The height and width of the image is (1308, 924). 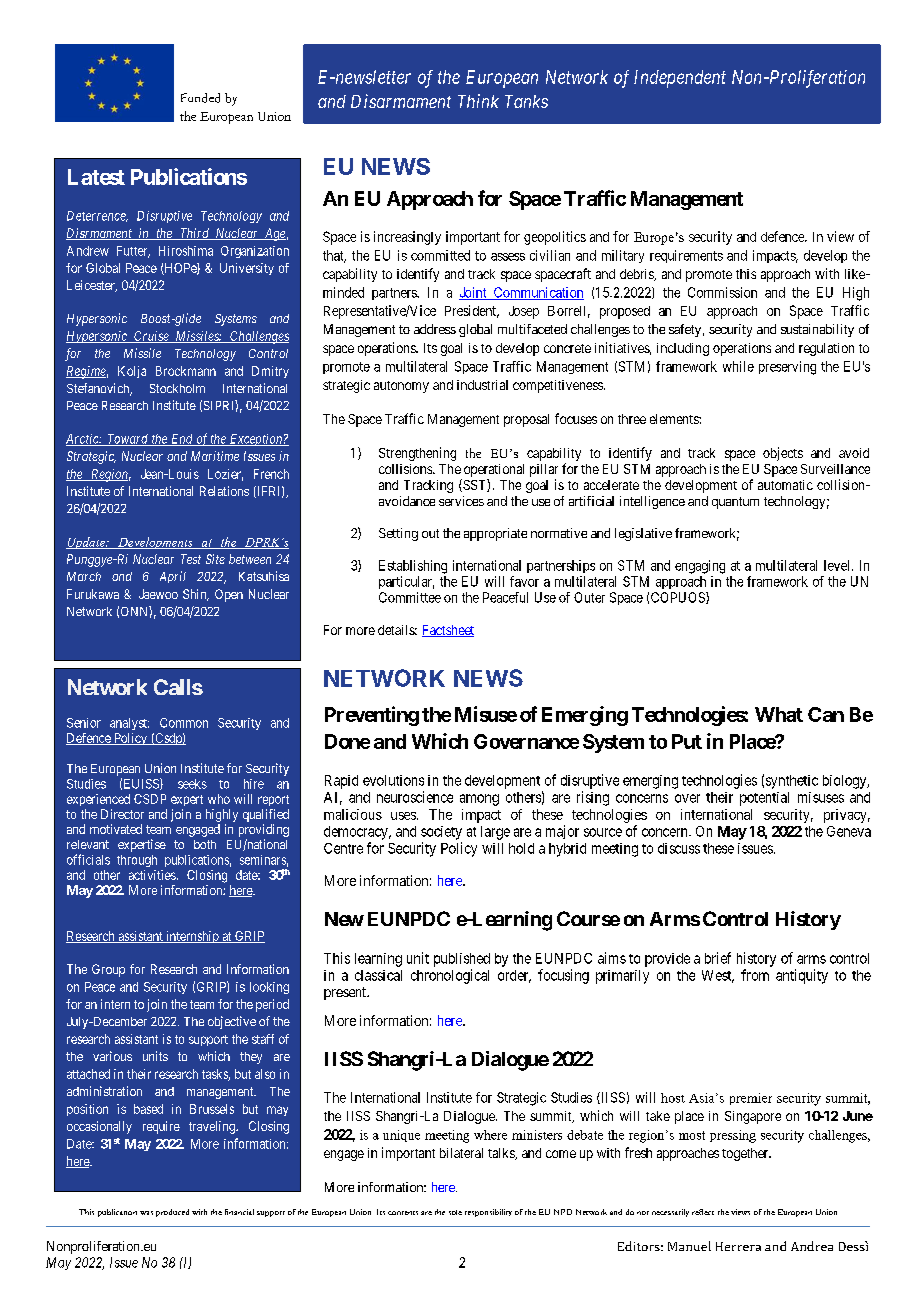 I want to click on Stockholm, so click(x=177, y=388).
